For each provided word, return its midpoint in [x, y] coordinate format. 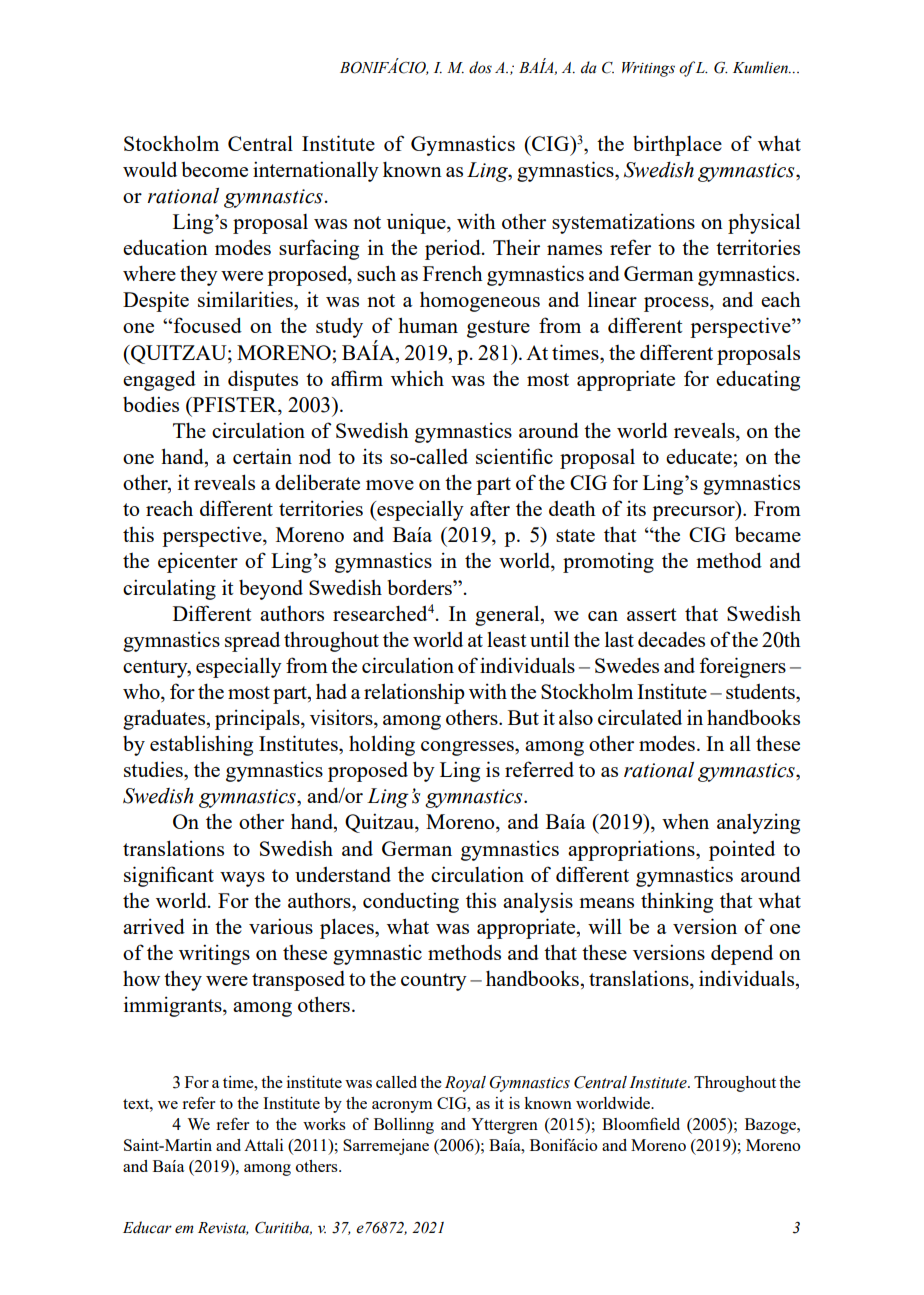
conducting [411, 902]
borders [420, 587]
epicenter [198, 562]
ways [242, 879]
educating [758, 380]
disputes [263, 380]
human [428, 325]
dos [480, 67]
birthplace [677, 145]
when [685, 821]
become [214, 169]
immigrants [174, 1006]
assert [651, 614]
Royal [465, 1084]
